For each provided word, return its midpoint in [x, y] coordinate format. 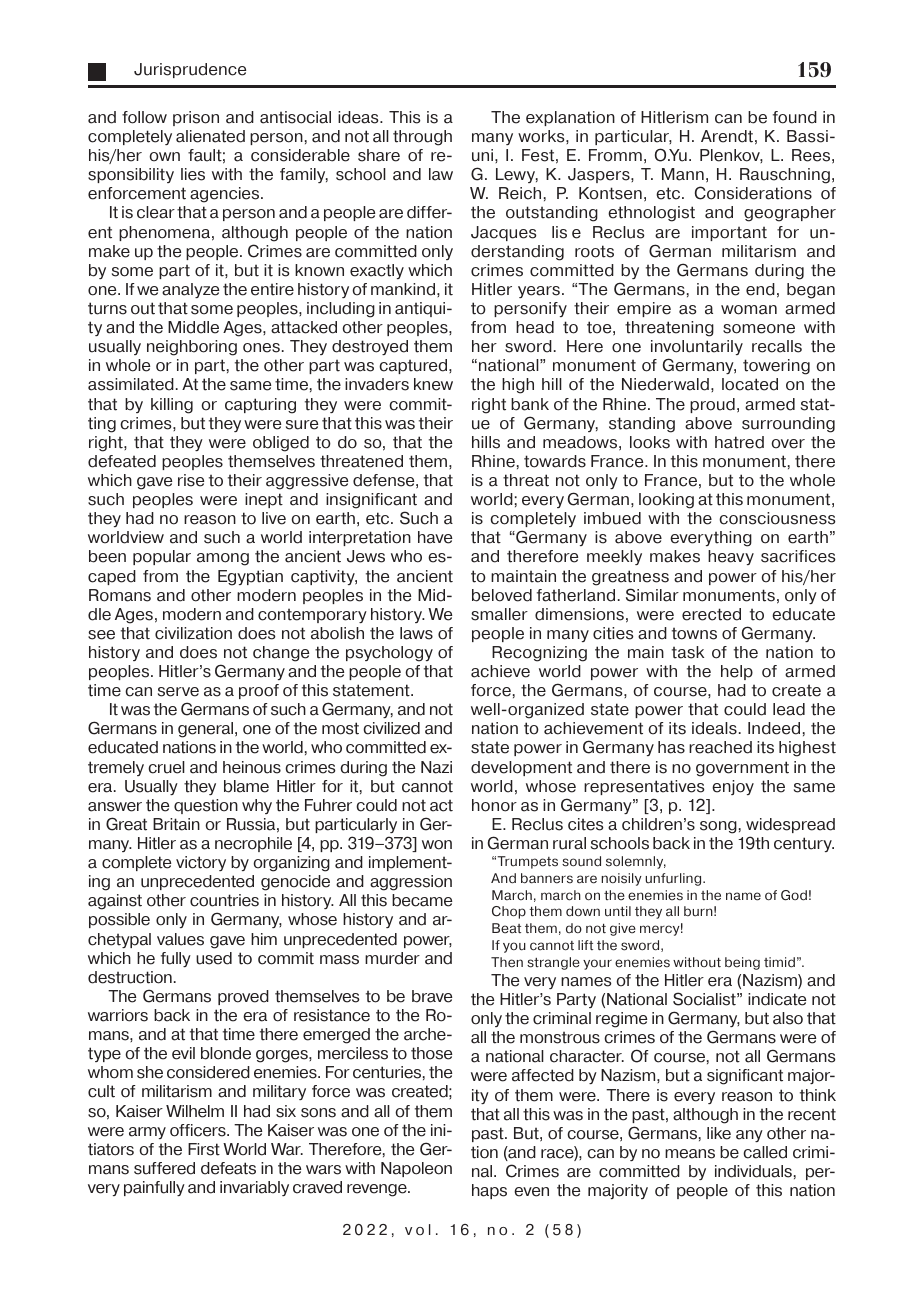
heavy [731, 557]
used [214, 958]
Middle [193, 327]
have [435, 537]
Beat [506, 928]
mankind [403, 289]
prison [196, 118]
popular [162, 557]
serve [178, 692]
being [742, 963]
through [422, 138]
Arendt [727, 136]
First [204, 1149]
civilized [391, 728]
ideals [714, 728]
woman [749, 310]
